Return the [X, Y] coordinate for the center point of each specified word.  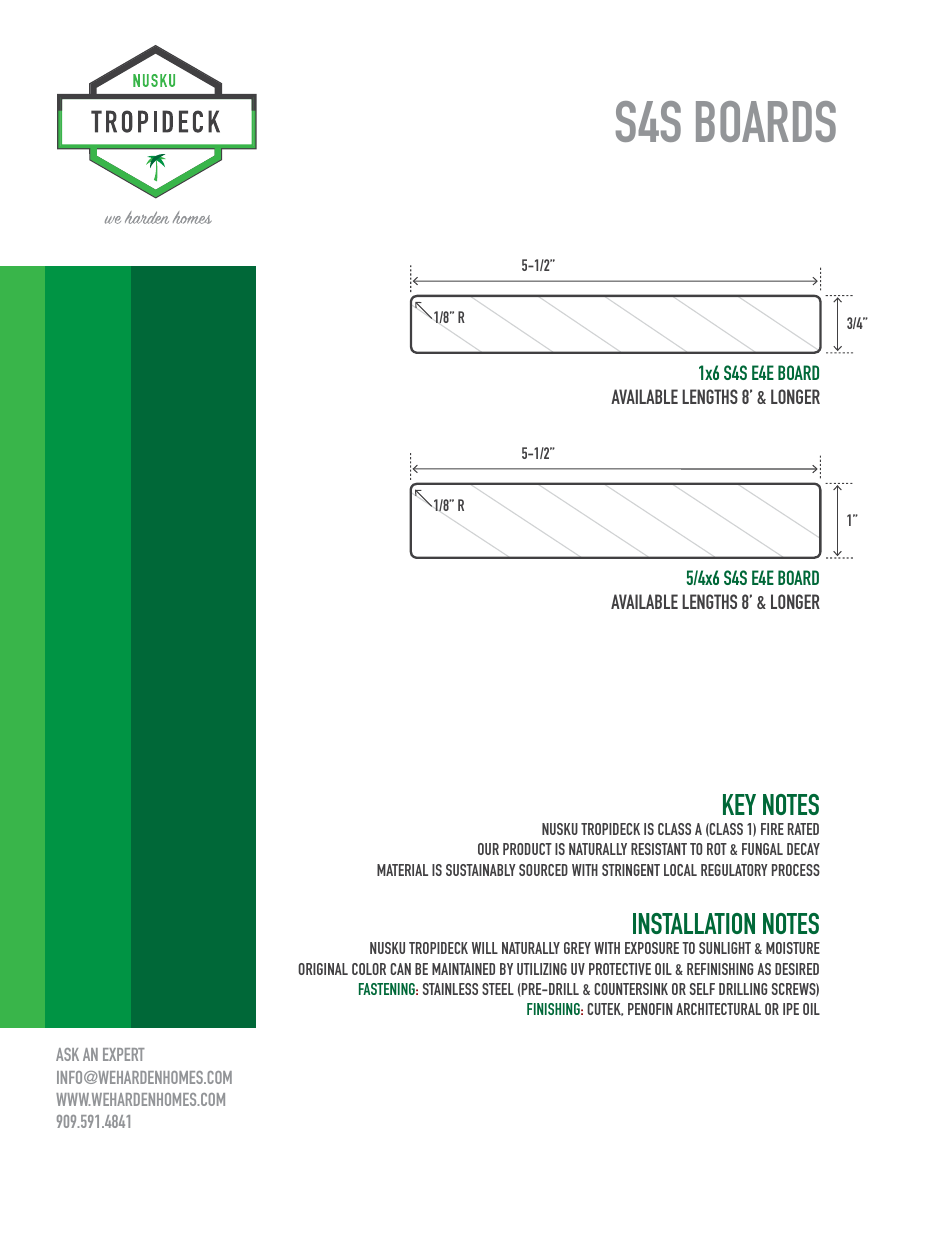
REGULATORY [734, 870]
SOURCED [543, 870]
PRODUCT [527, 849]
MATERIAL [402, 870]
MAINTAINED [463, 969]
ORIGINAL [323, 969]
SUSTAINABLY [481, 870]
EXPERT [124, 1054]
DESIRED [797, 969]
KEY [739, 804]
